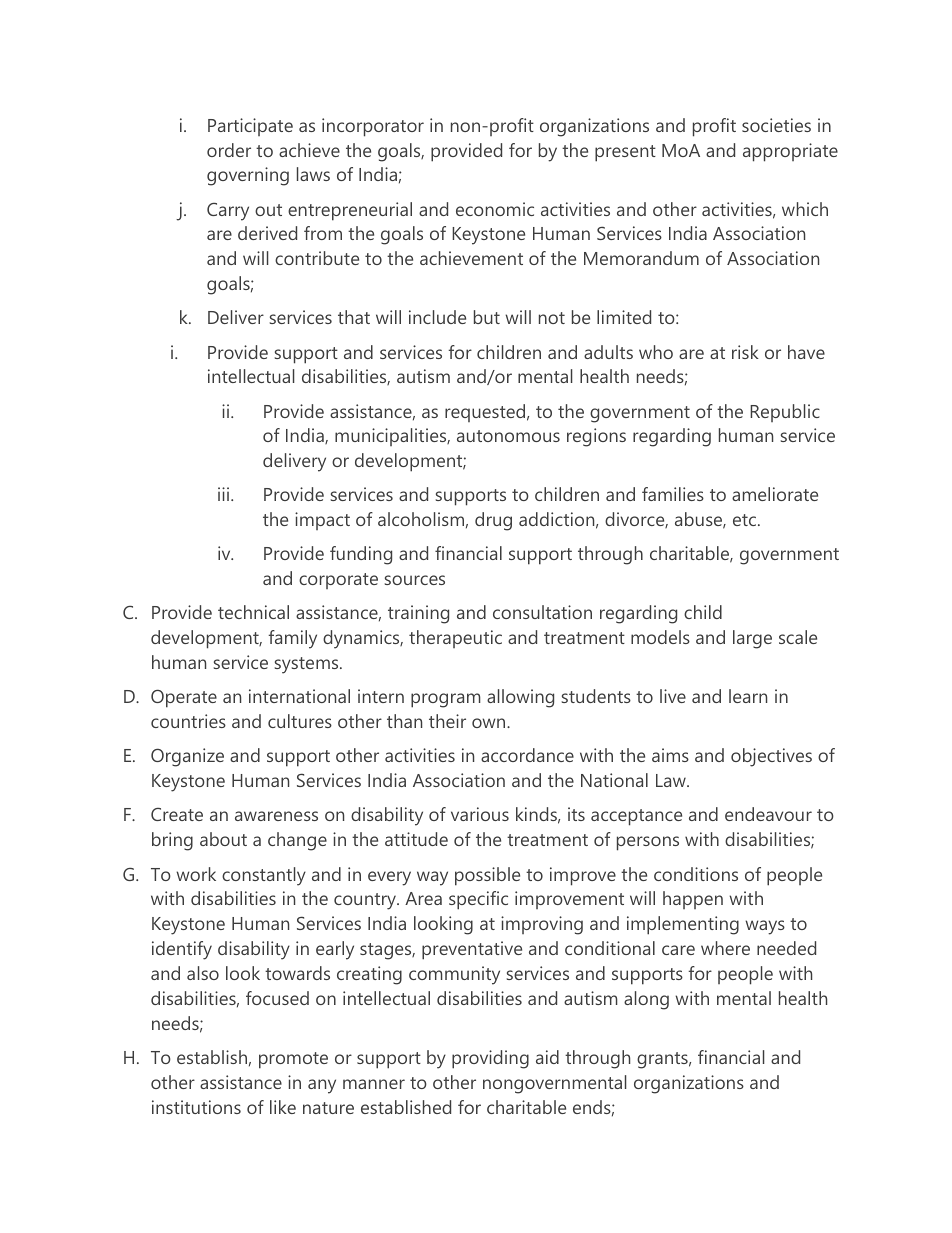 This screenshot has width=952, height=1233. I want to click on order, so click(229, 150).
